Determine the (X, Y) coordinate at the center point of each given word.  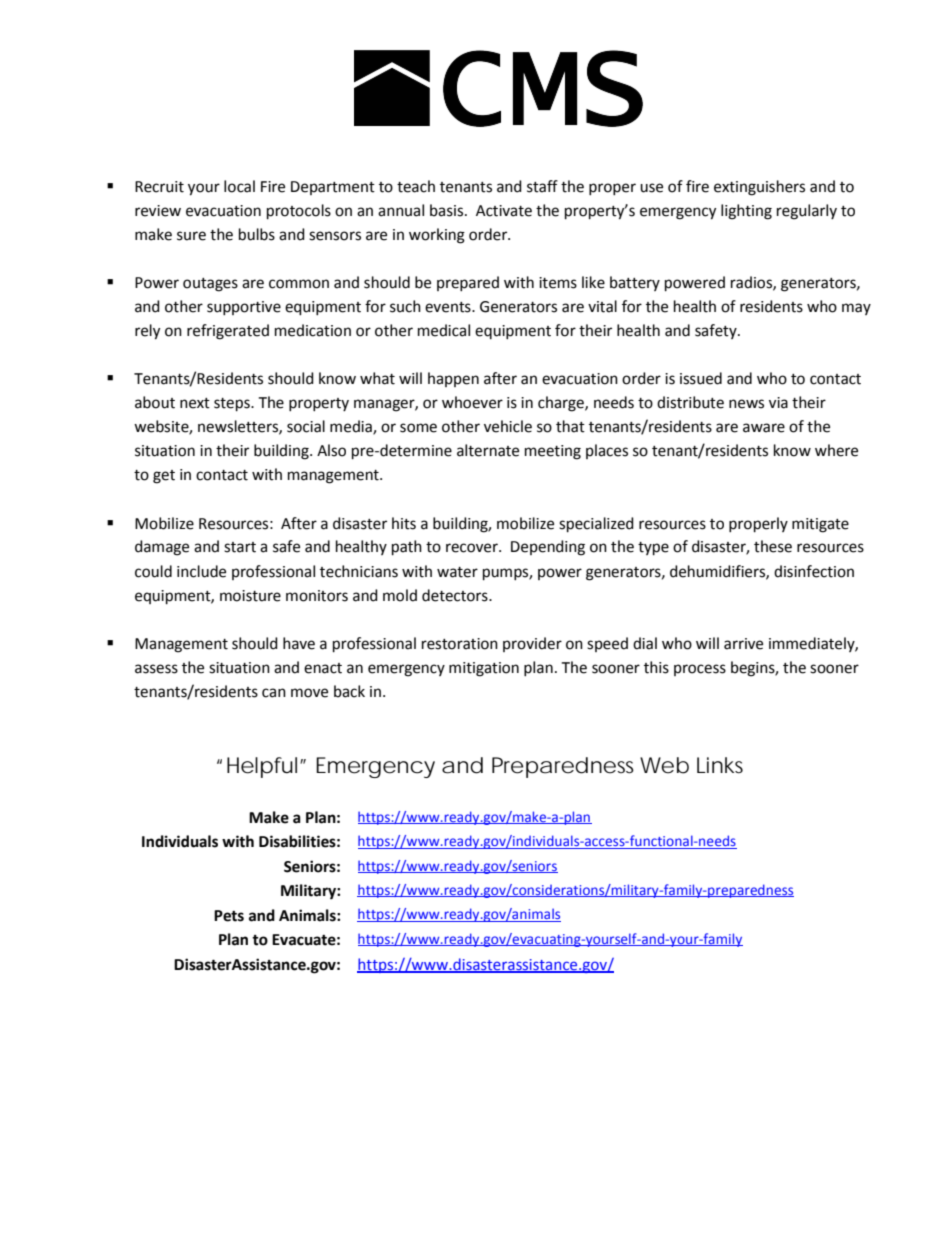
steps (233, 405)
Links (720, 765)
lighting (746, 212)
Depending (548, 548)
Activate (504, 211)
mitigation (484, 669)
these (773, 546)
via (778, 403)
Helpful (264, 767)
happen (453, 379)
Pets (229, 916)
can (274, 693)
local (239, 186)
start (240, 547)
